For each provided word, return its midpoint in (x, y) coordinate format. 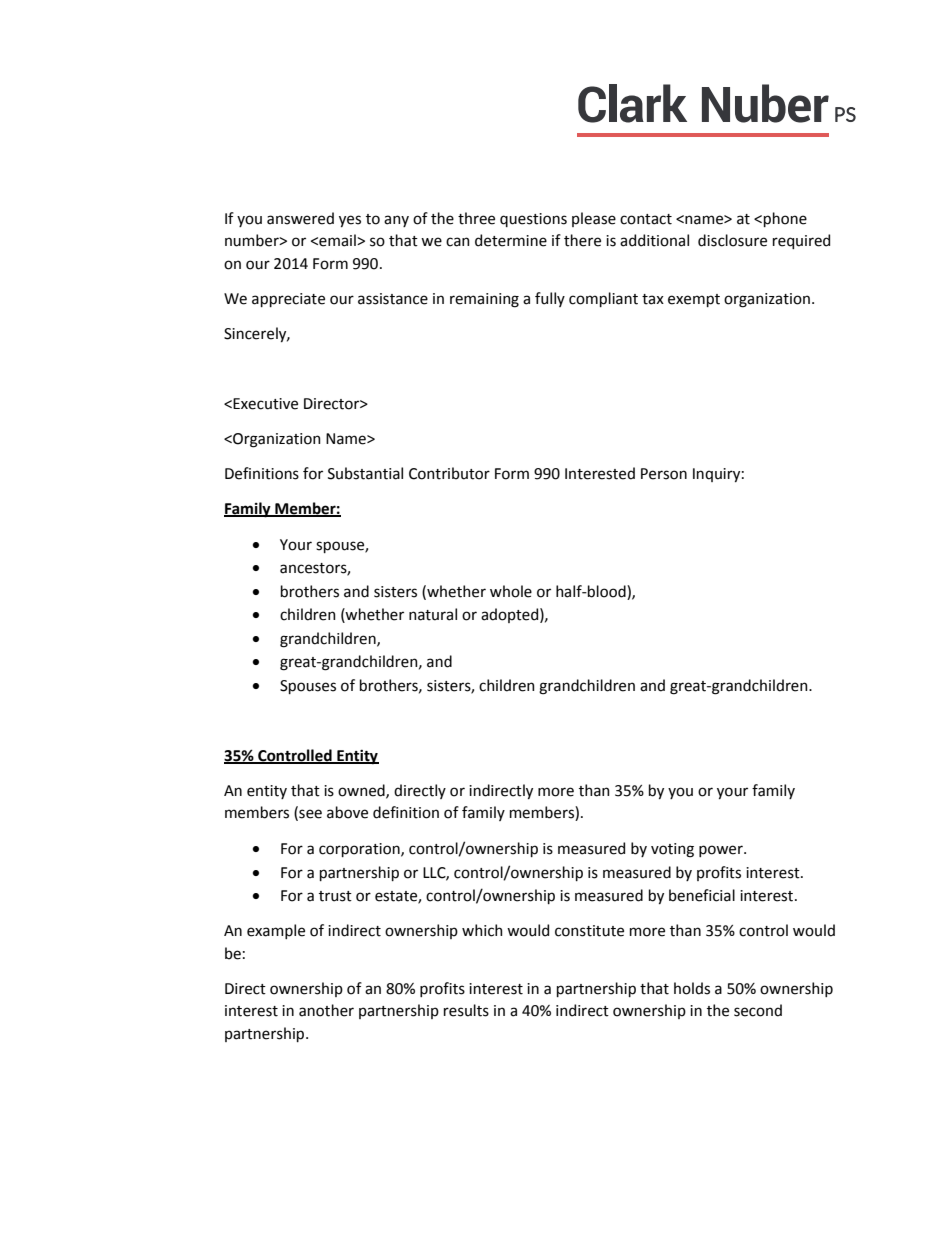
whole (511, 591)
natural (433, 614)
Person (664, 474)
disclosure (732, 240)
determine (511, 240)
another (326, 1010)
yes (350, 221)
